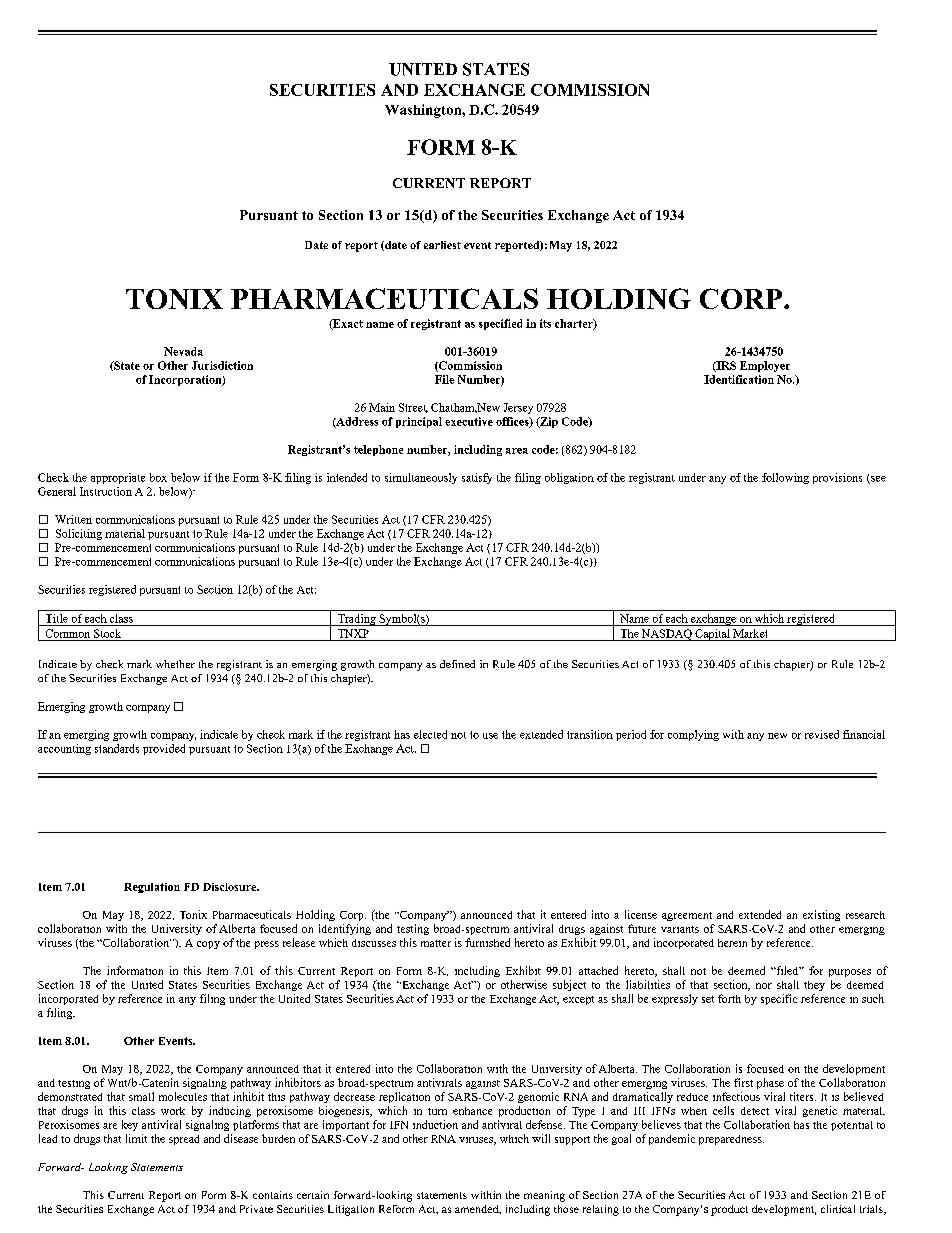  I want to click on furnished, so click(487, 942).
